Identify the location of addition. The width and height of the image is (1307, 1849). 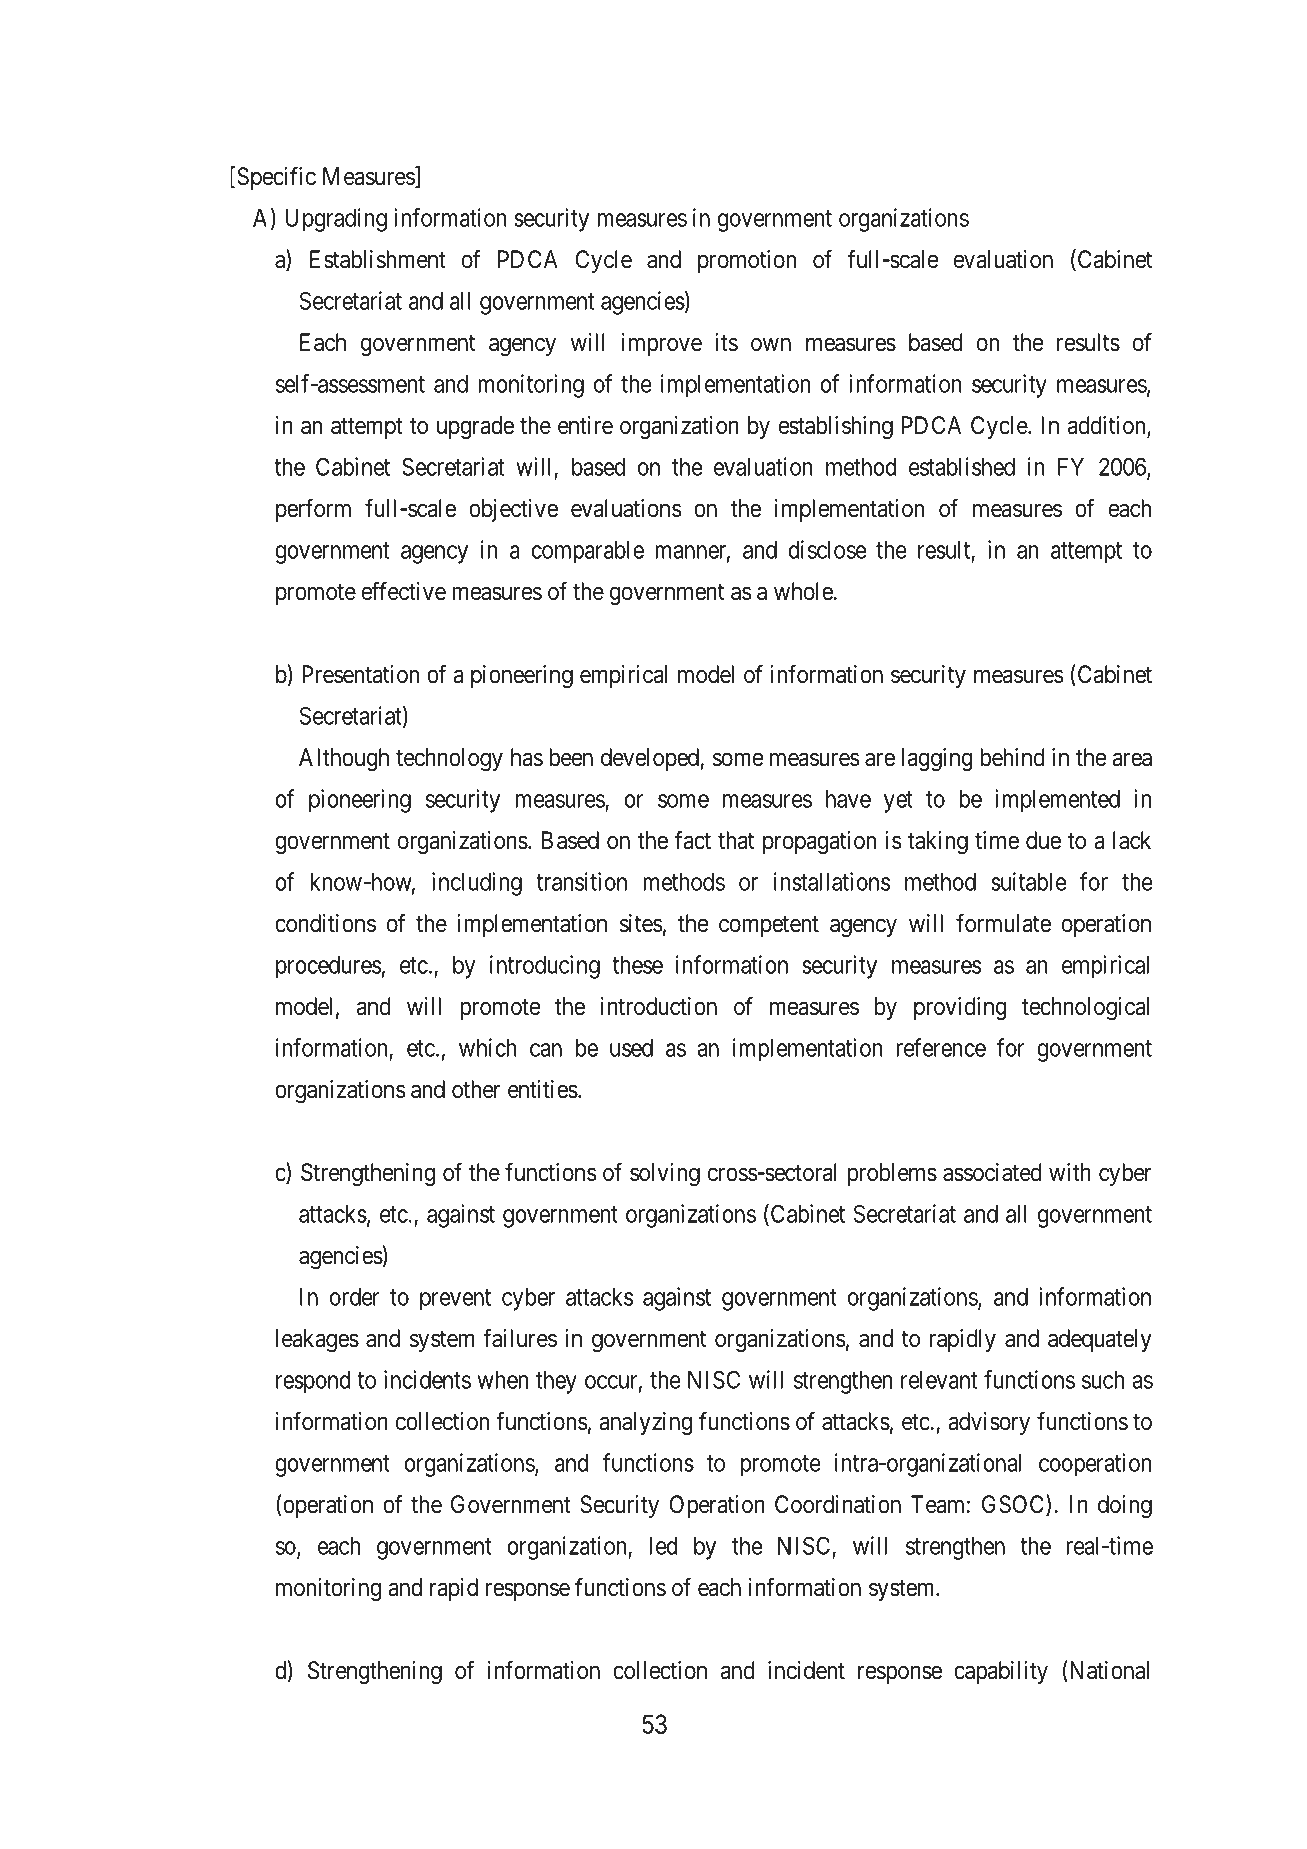
(1108, 426).
